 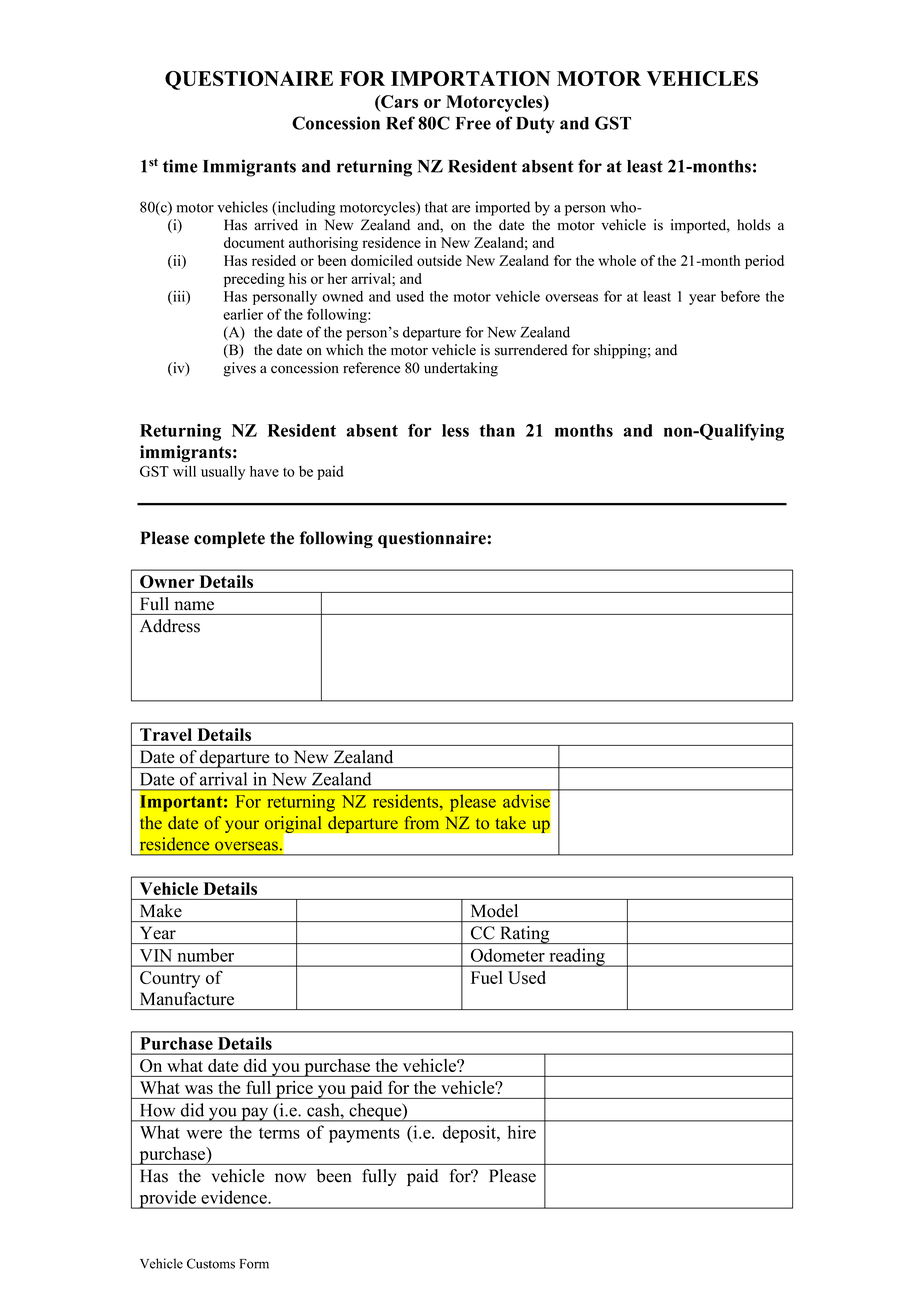 I want to click on take, so click(x=511, y=822).
